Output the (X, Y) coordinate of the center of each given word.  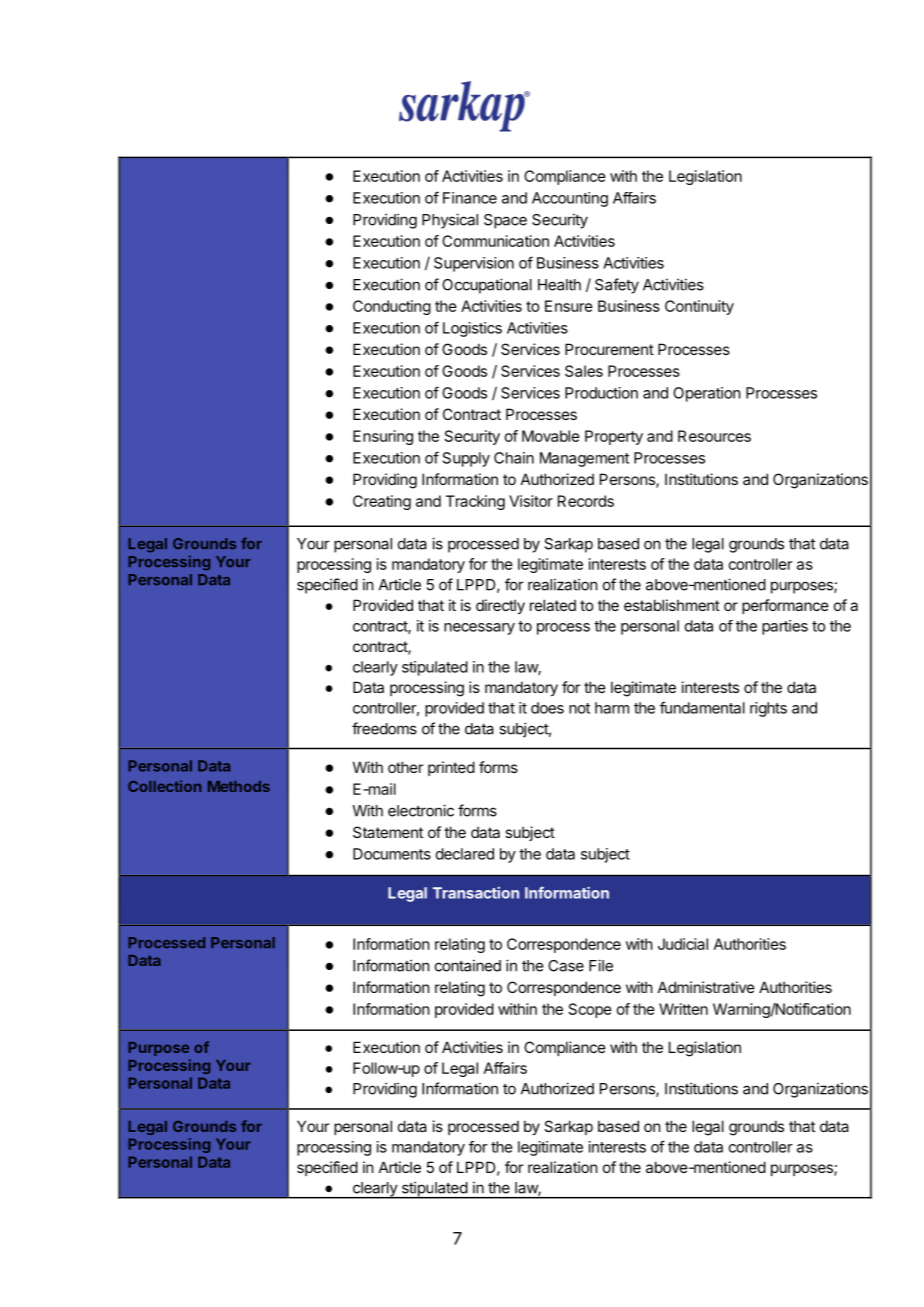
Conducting (392, 307)
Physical (450, 221)
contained (468, 965)
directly (500, 606)
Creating (382, 502)
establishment (672, 605)
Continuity (699, 307)
